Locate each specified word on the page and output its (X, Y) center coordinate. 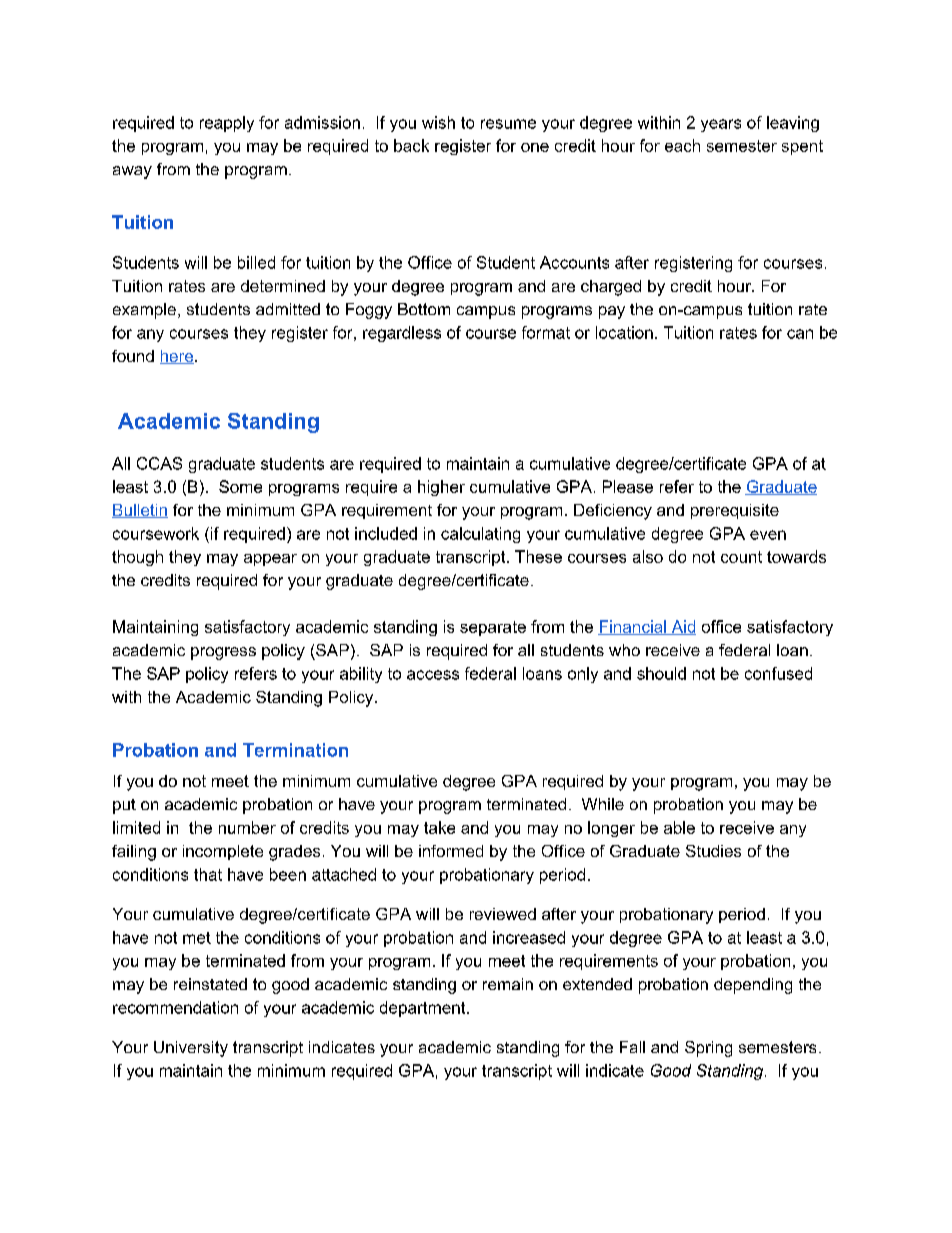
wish (438, 122)
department (424, 1009)
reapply (227, 124)
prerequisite (735, 511)
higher (441, 488)
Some (240, 486)
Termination (295, 750)
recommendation (175, 1007)
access (433, 675)
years (721, 125)
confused (778, 673)
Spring (708, 1049)
